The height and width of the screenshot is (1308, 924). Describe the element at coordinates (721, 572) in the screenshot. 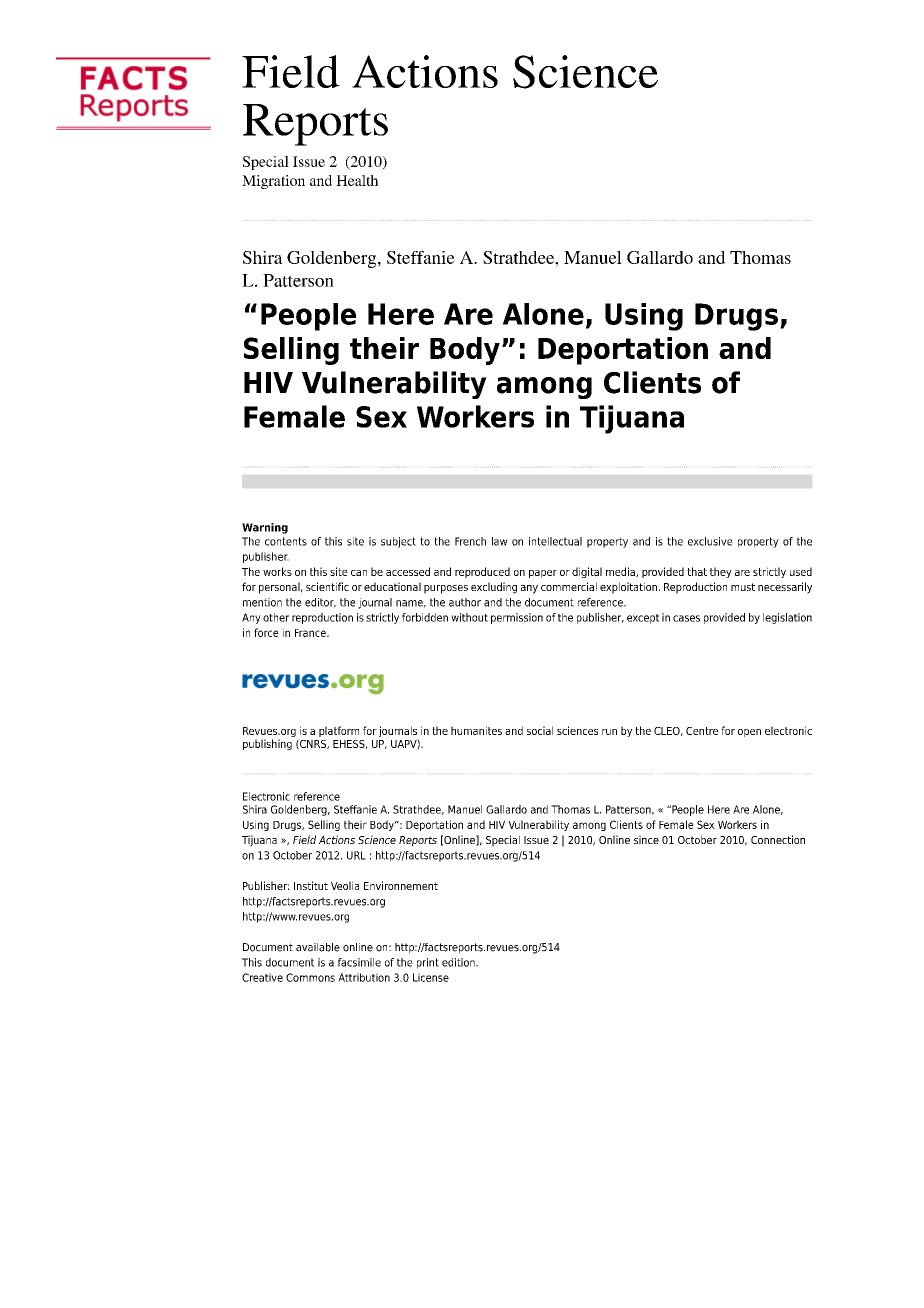

I see `they` at that location.
